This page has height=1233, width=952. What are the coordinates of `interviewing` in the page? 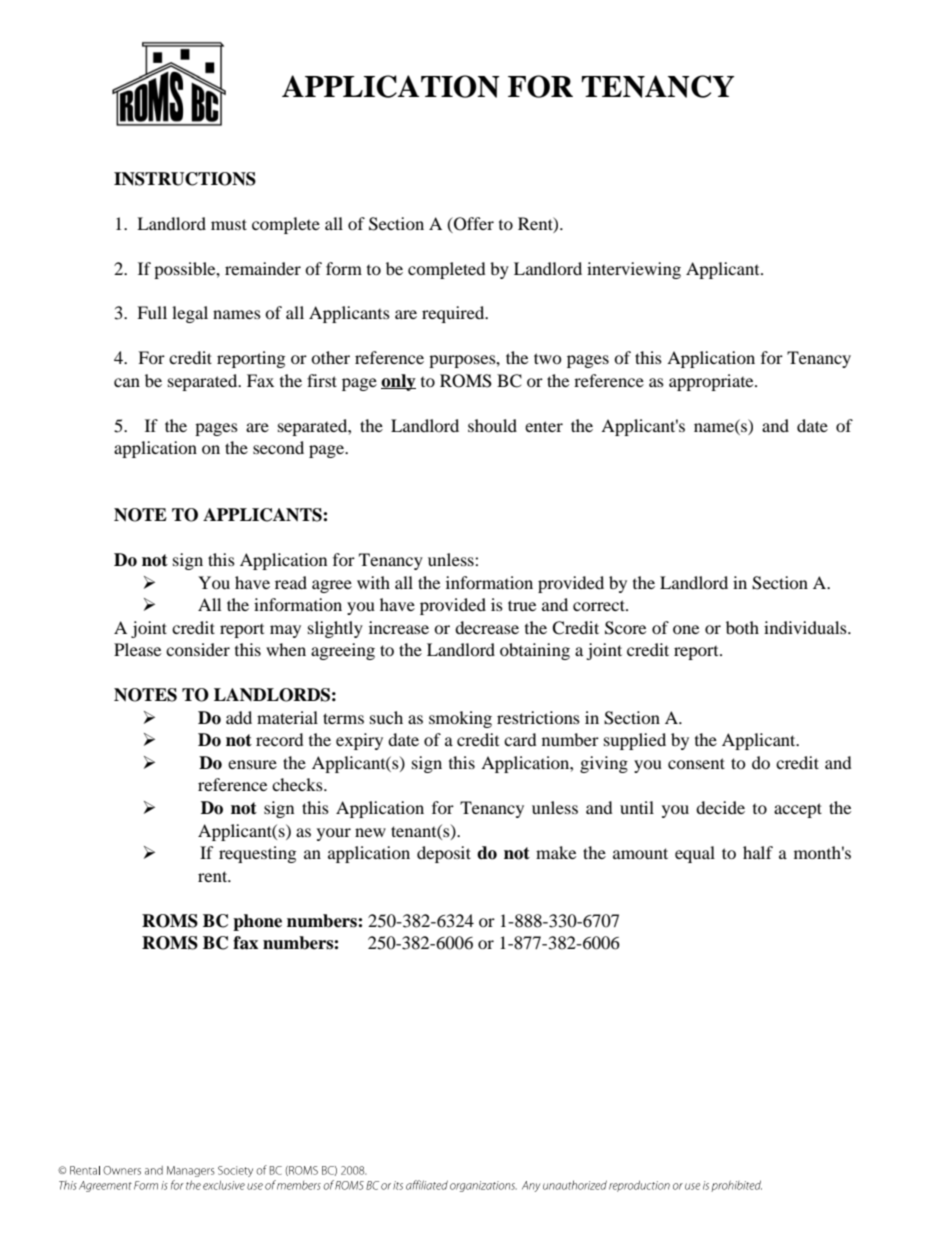 It's located at (634, 270).
